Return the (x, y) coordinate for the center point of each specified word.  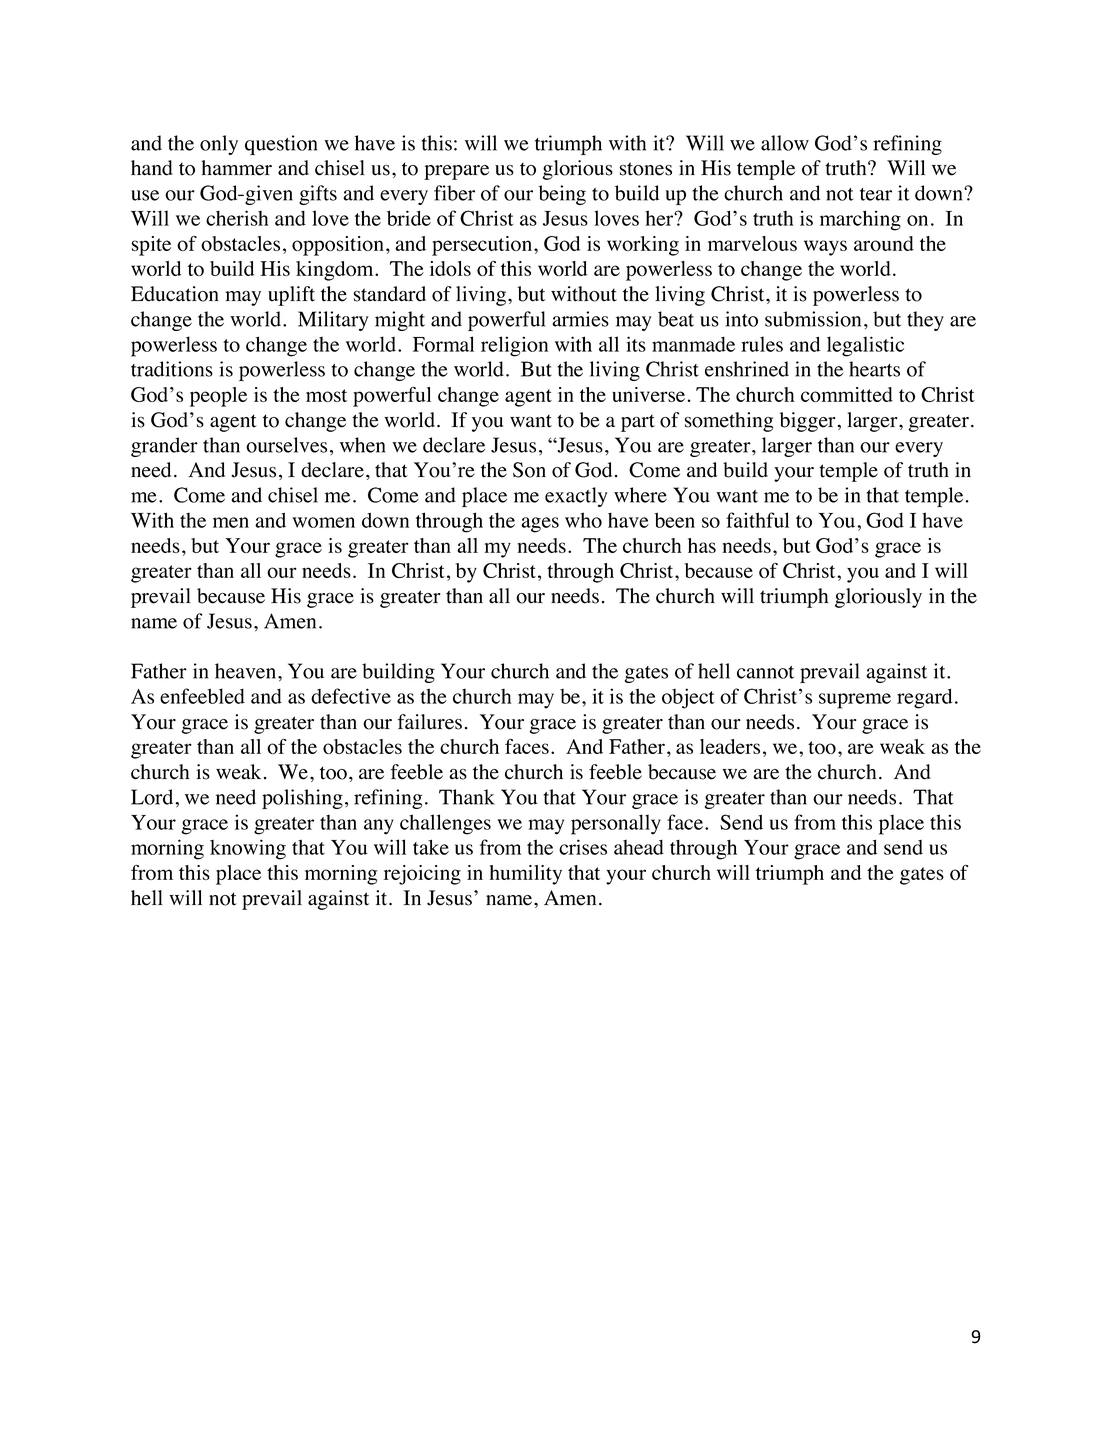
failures (430, 722)
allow (785, 143)
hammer (236, 168)
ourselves (286, 445)
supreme (855, 701)
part (638, 423)
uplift (291, 296)
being (562, 195)
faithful (757, 520)
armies (580, 319)
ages (540, 525)
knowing (248, 849)
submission (813, 319)
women (323, 522)
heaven (247, 671)
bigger (807, 422)
